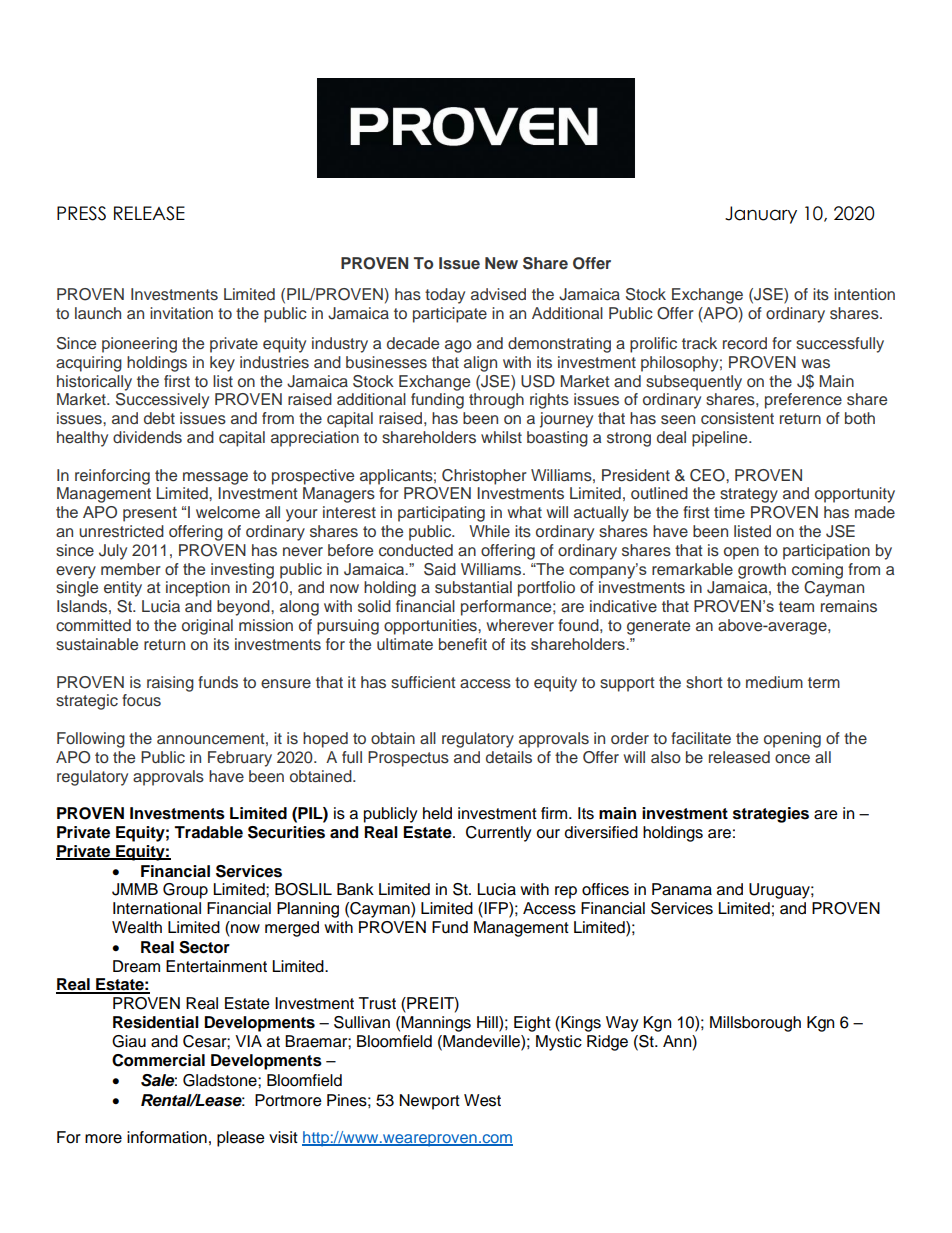 The image size is (952, 1233). I want to click on PRESS, so click(81, 213).
